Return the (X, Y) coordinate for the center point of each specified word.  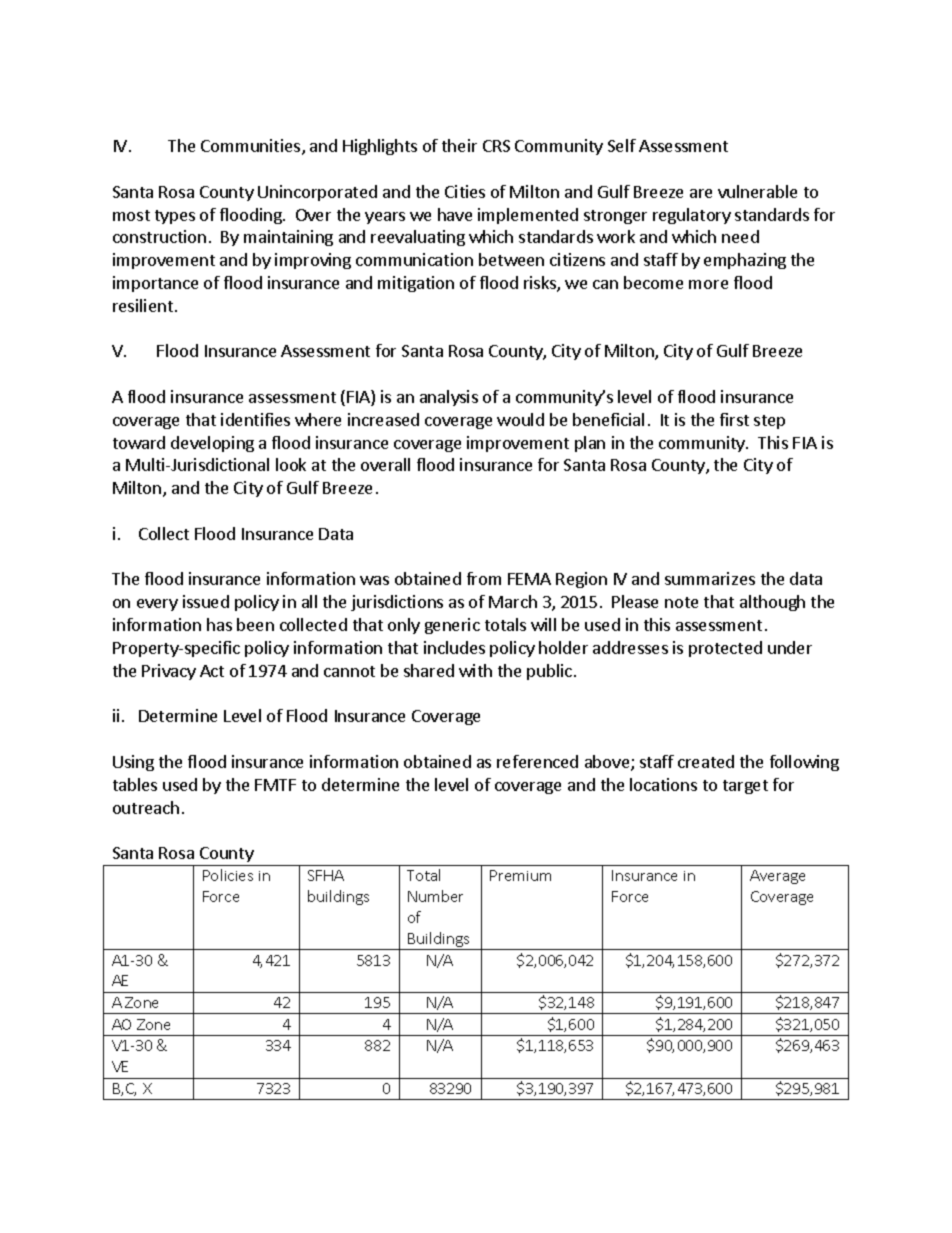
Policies (228, 875)
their (459, 145)
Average (777, 877)
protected (725, 649)
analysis (449, 398)
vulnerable (757, 191)
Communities (252, 147)
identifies (255, 419)
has (219, 624)
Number (435, 896)
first (734, 419)
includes (454, 647)
